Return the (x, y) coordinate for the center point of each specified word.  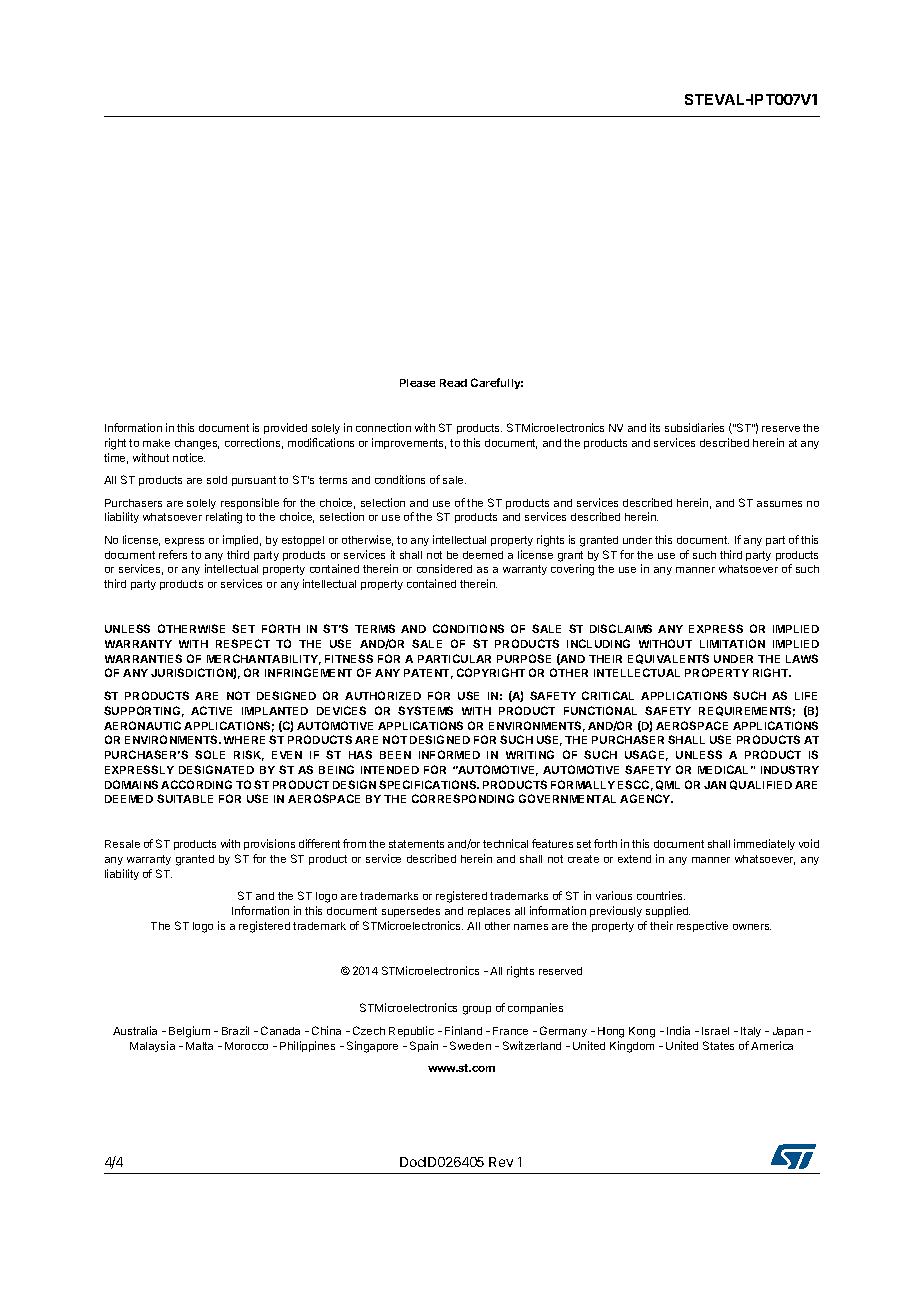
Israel (715, 1031)
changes (197, 444)
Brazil (235, 1030)
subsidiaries (694, 427)
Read (453, 383)
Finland (463, 1030)
